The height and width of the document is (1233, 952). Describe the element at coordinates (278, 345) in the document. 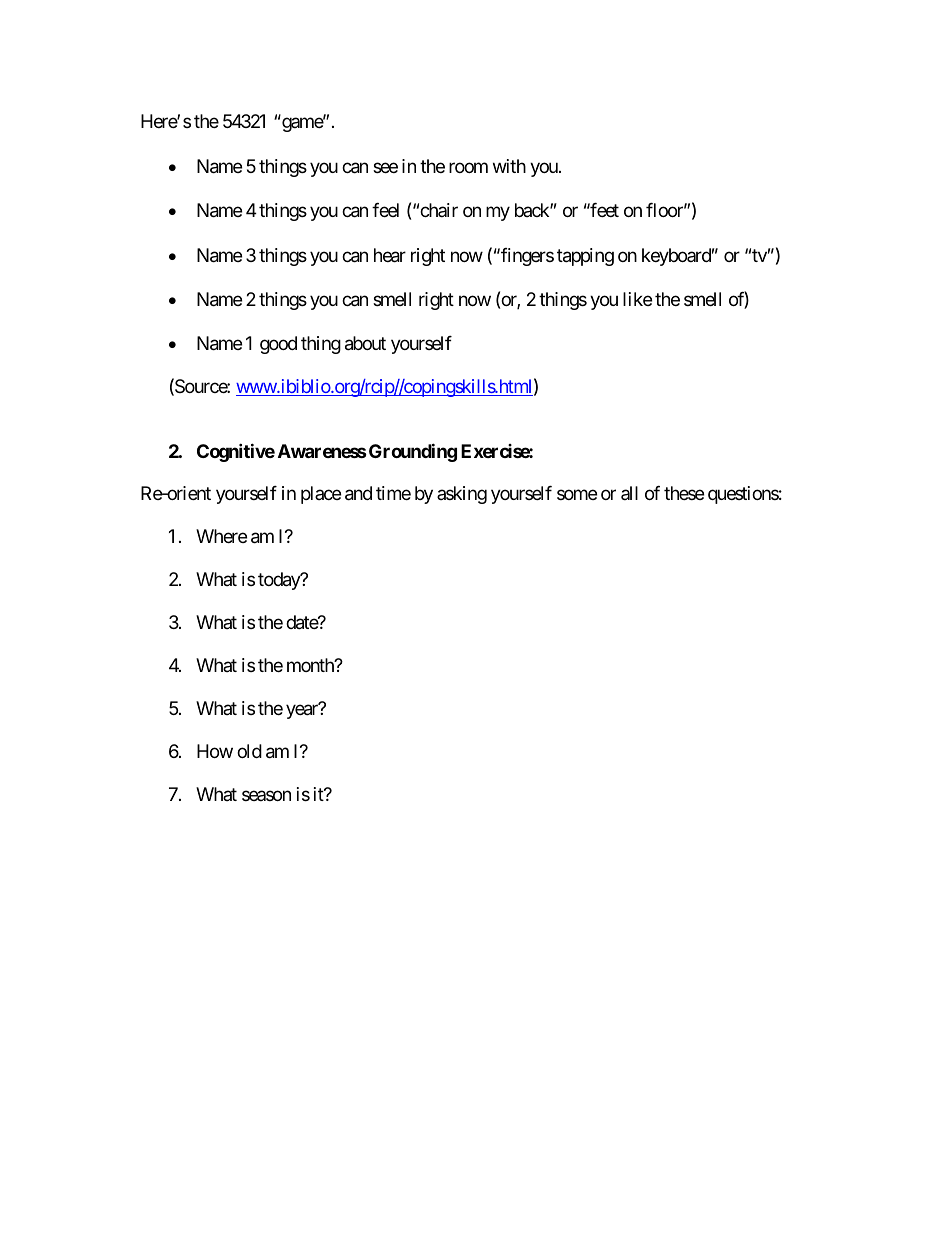

I see `good` at that location.
